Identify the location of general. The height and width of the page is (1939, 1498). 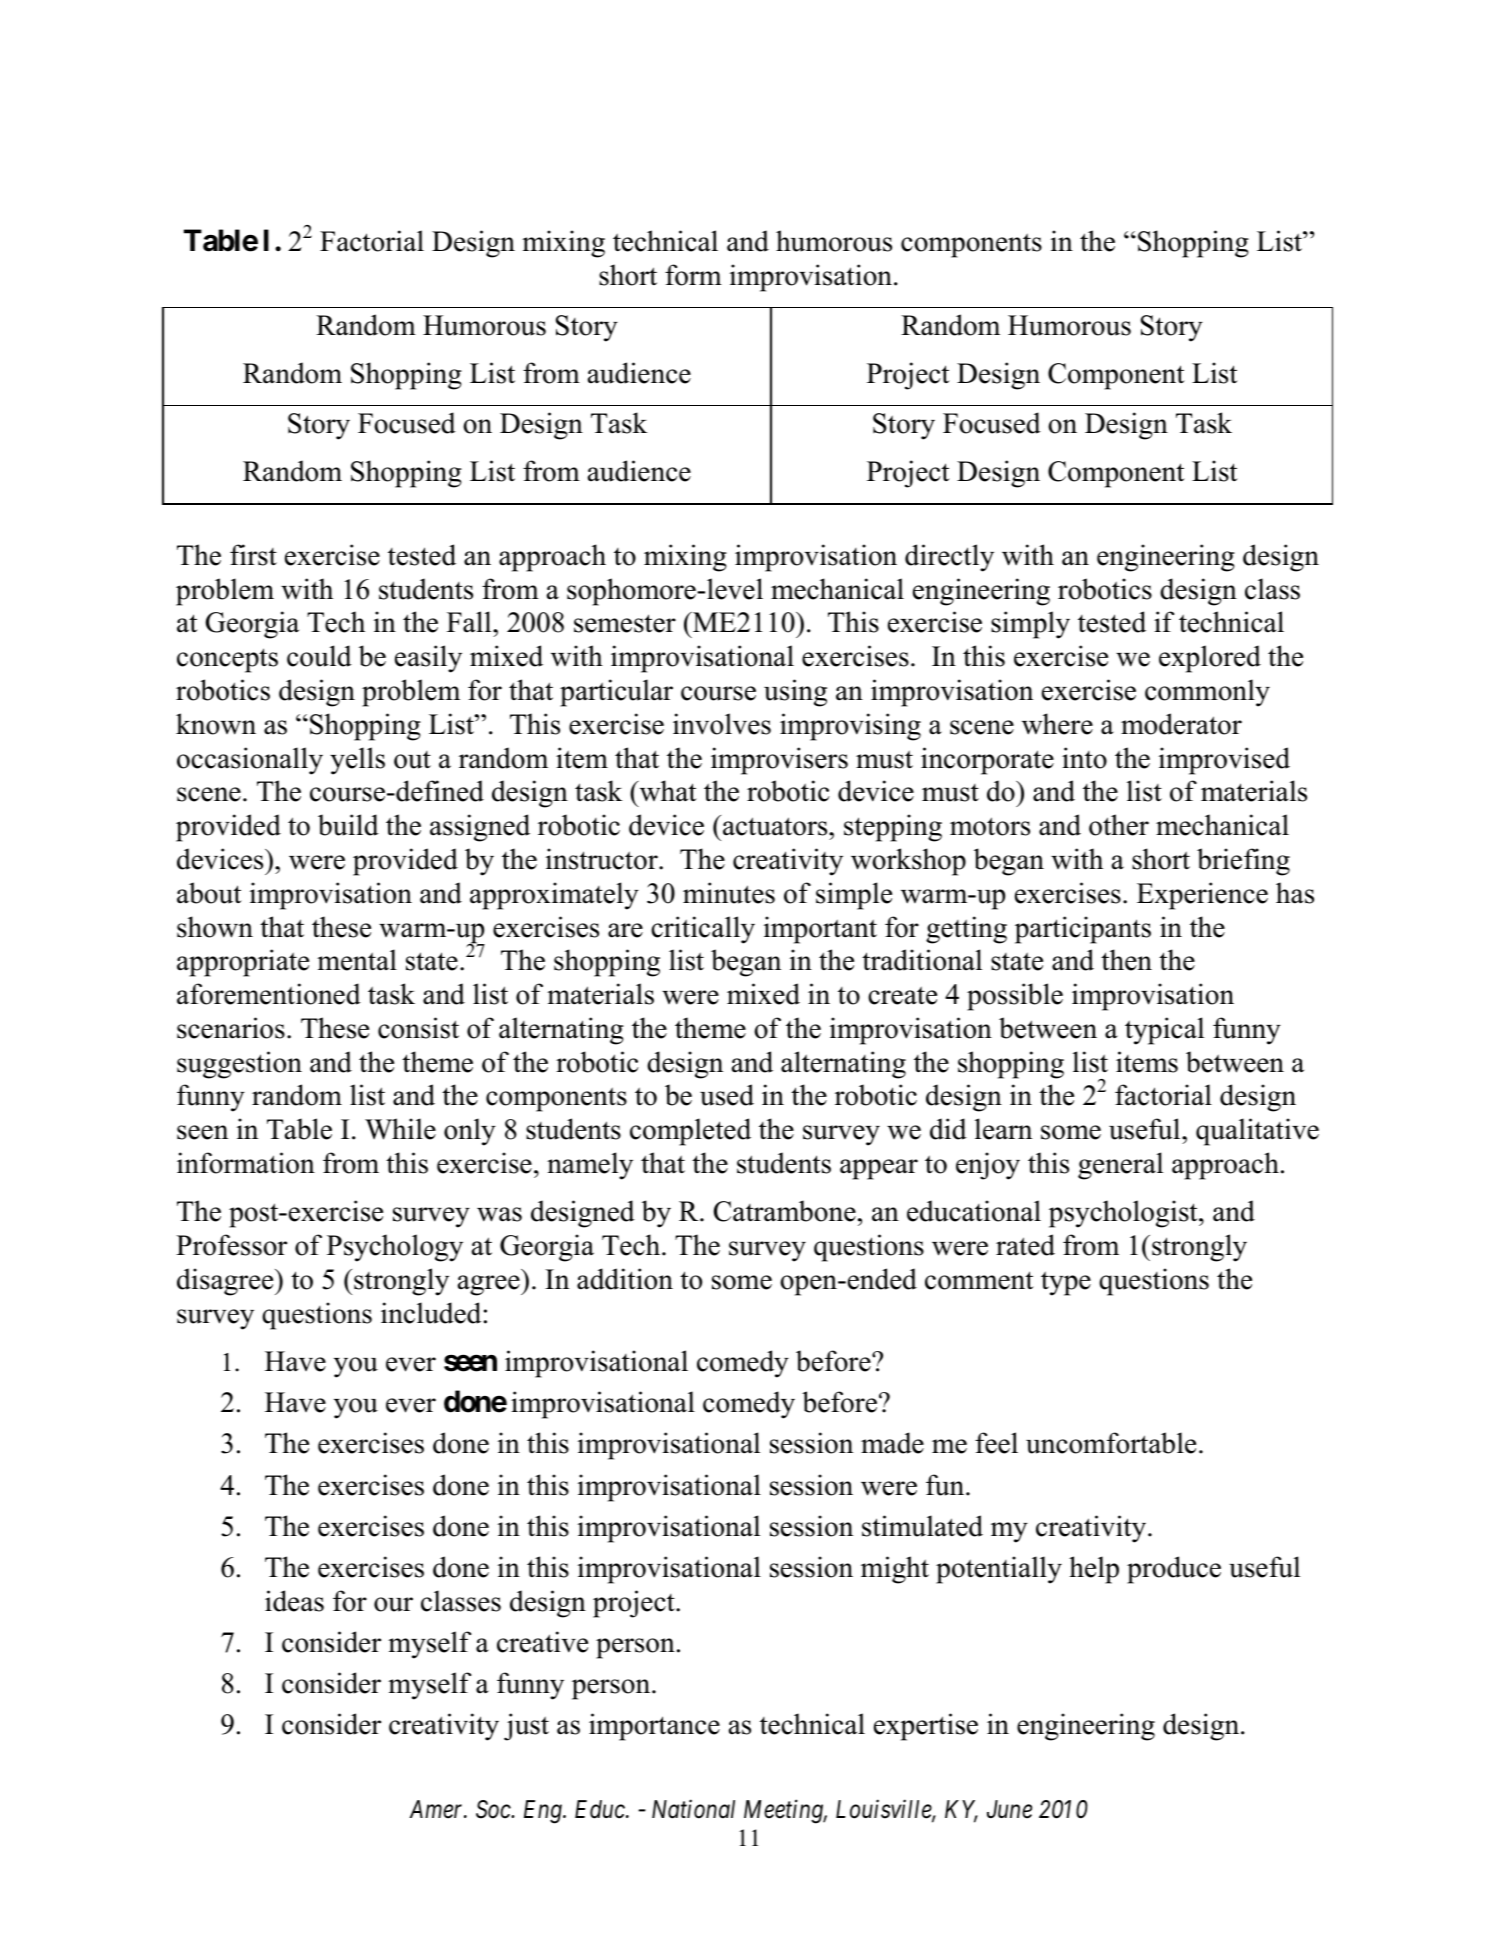
(1120, 1166).
